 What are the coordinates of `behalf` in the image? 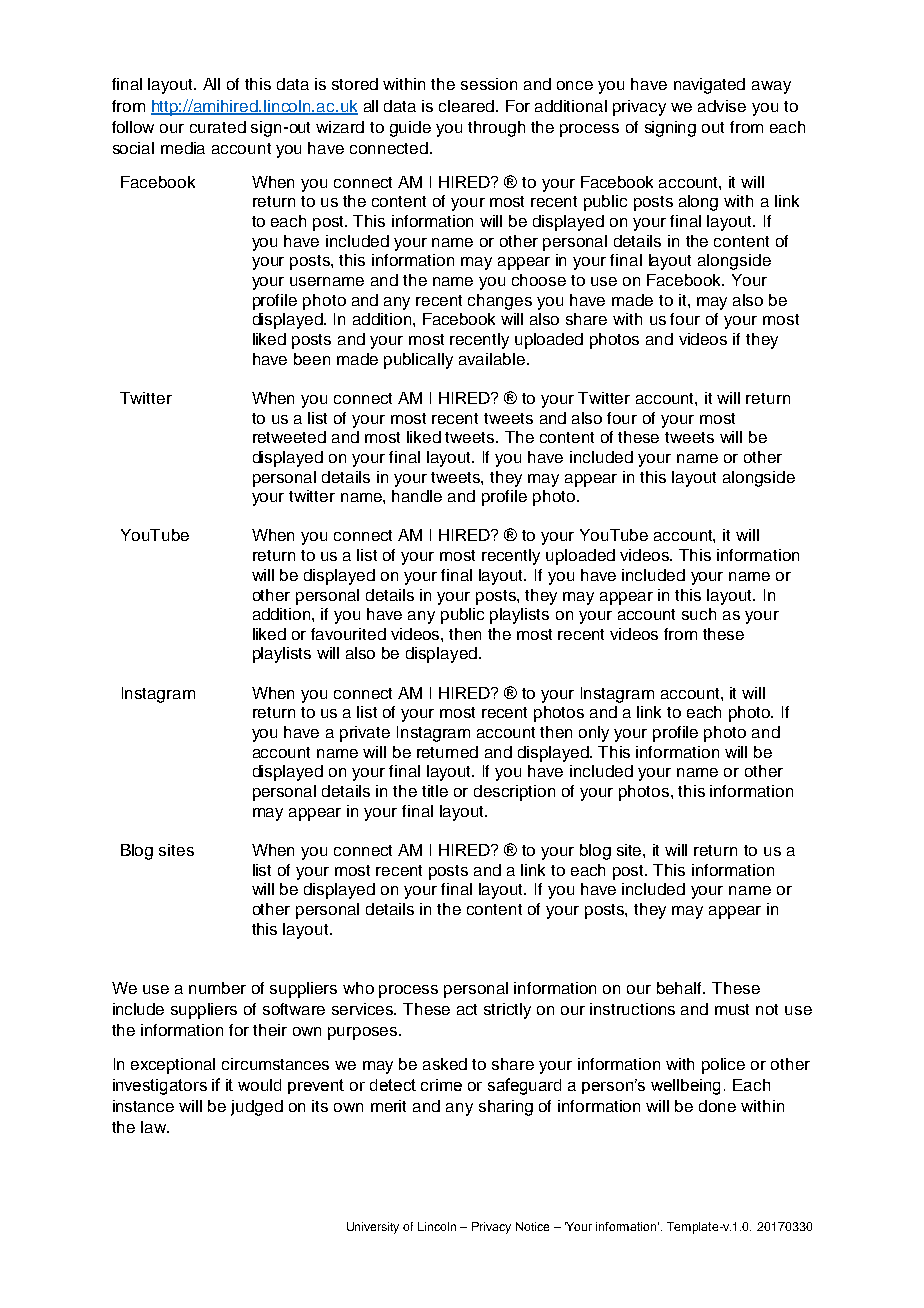 It's located at (681, 988).
